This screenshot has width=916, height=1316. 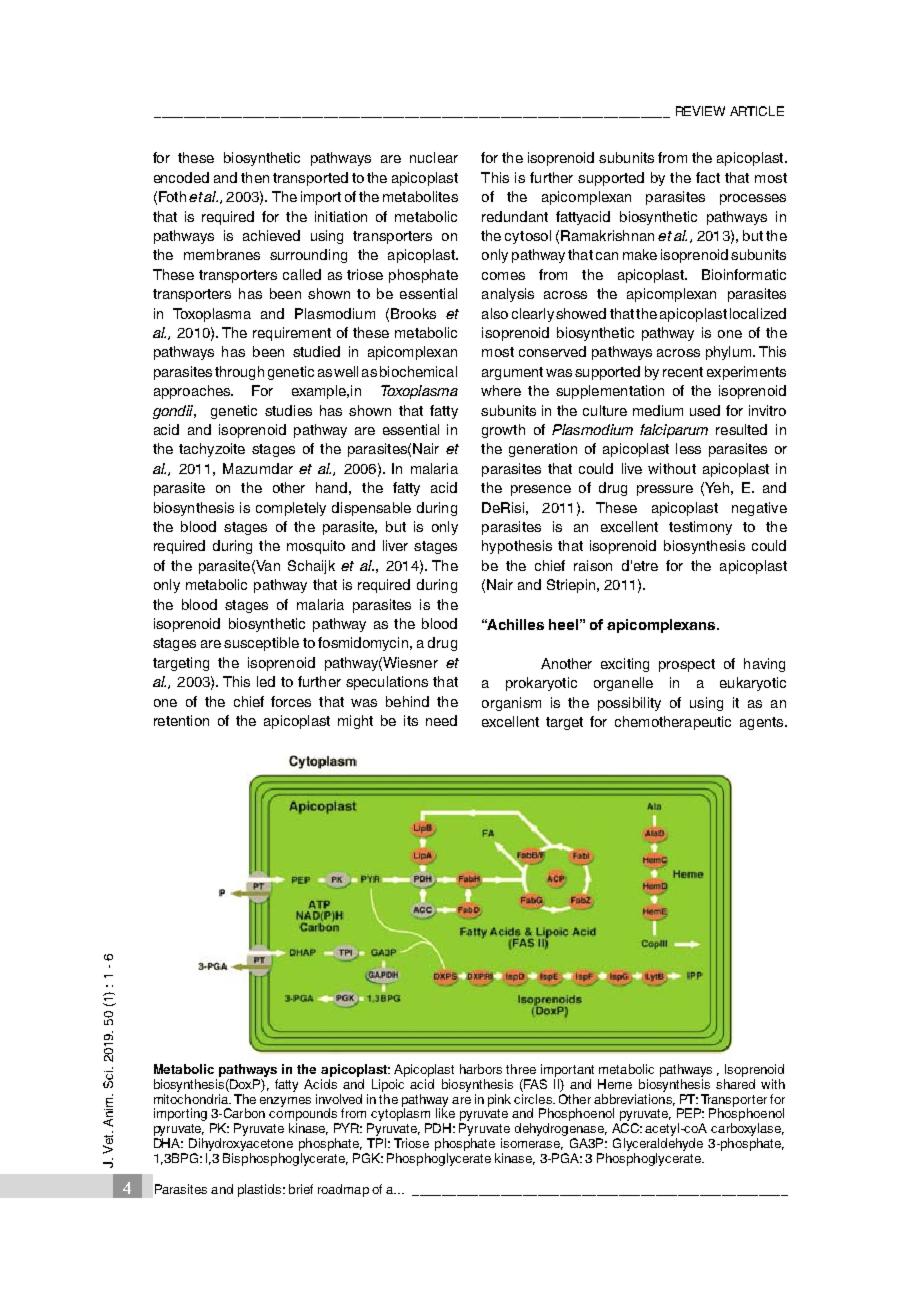 I want to click on then, so click(x=255, y=177).
